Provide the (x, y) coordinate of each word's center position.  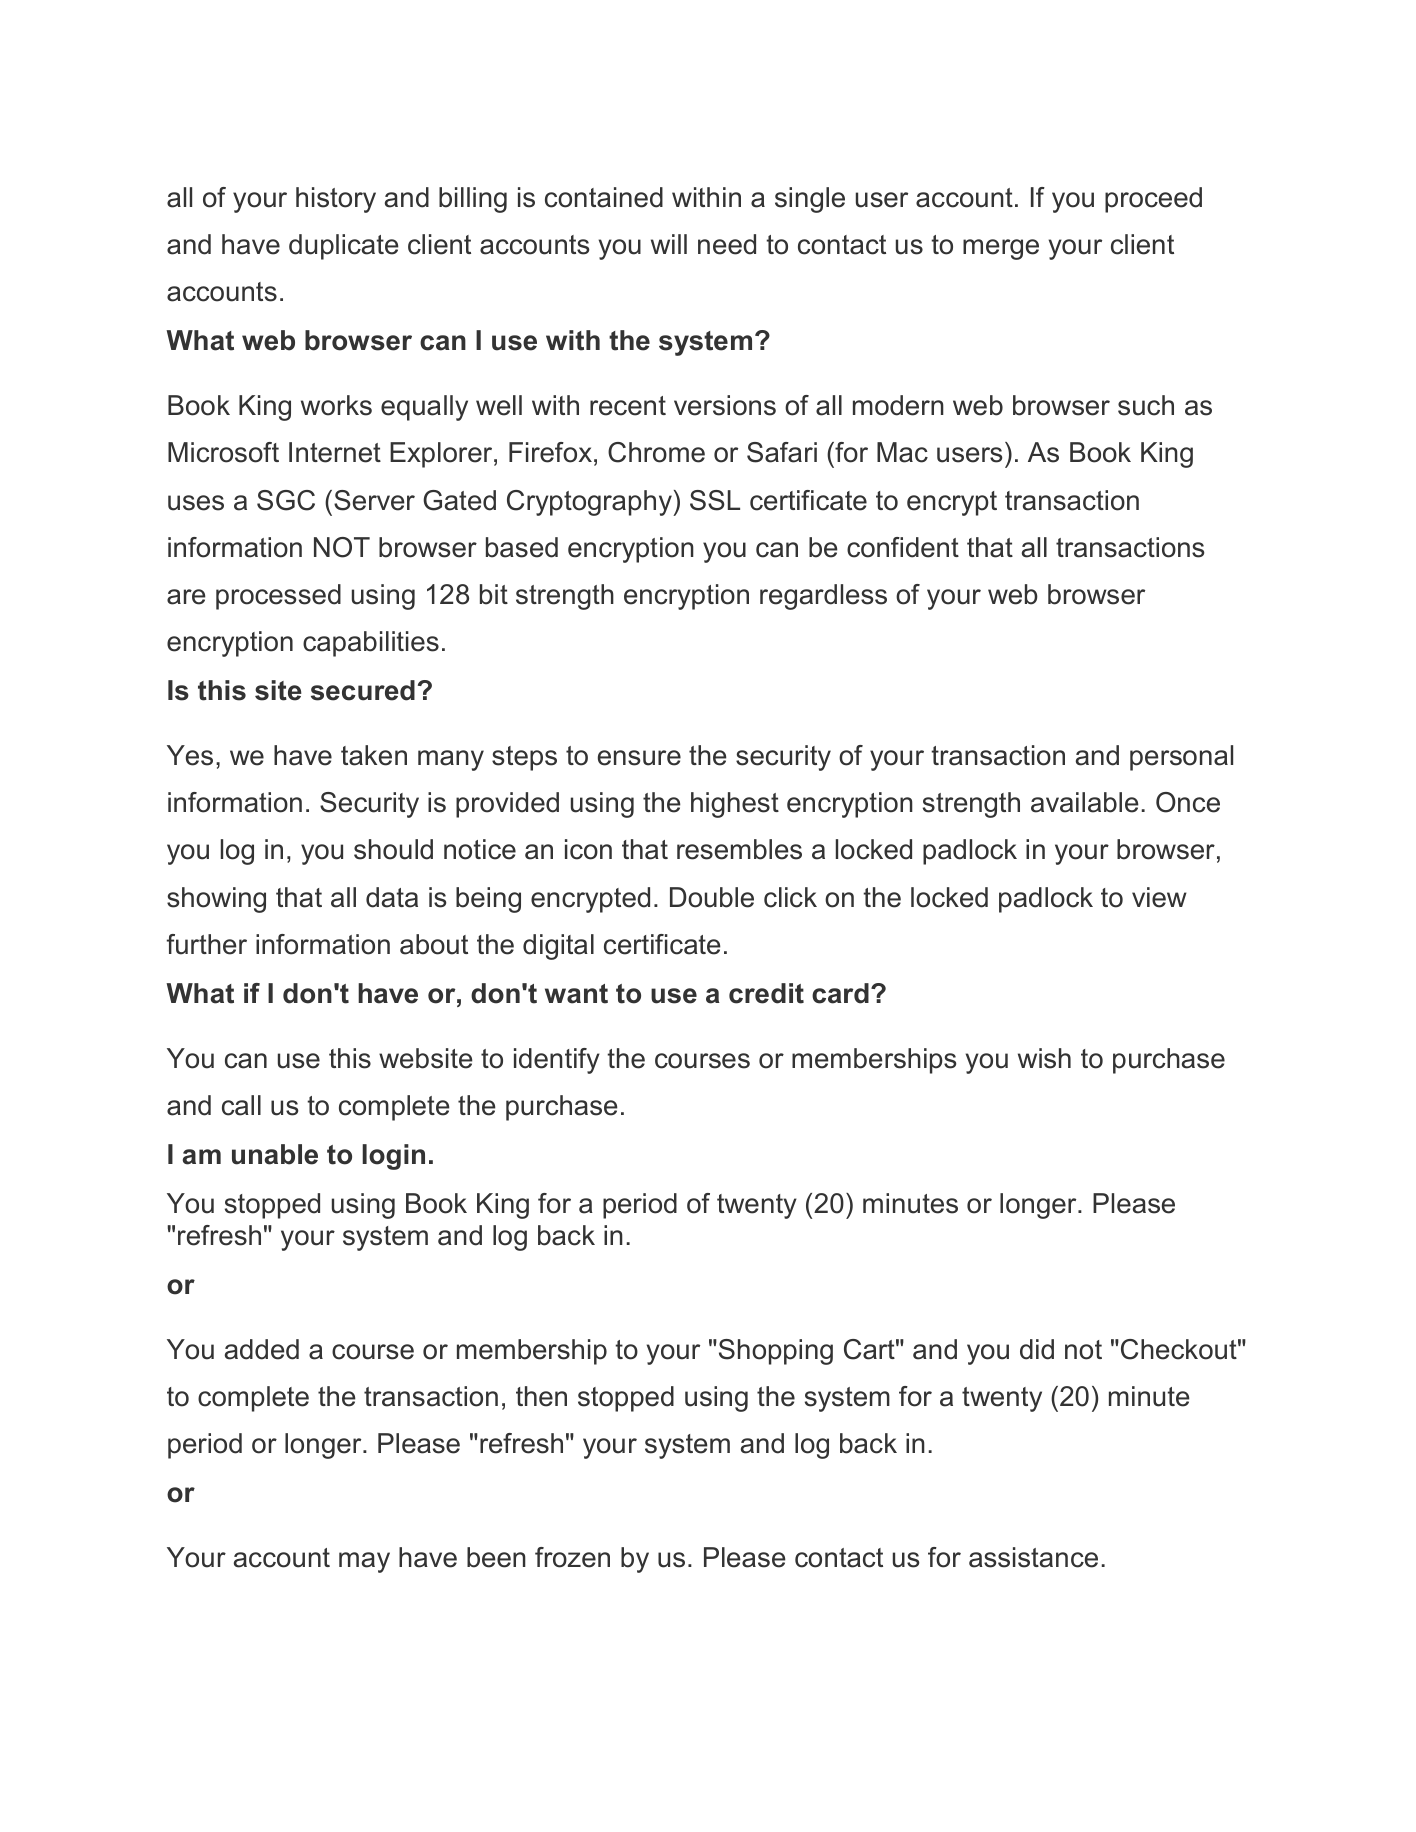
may (364, 1562)
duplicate (344, 247)
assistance (1033, 1557)
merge (1001, 249)
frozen (572, 1557)
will (669, 244)
